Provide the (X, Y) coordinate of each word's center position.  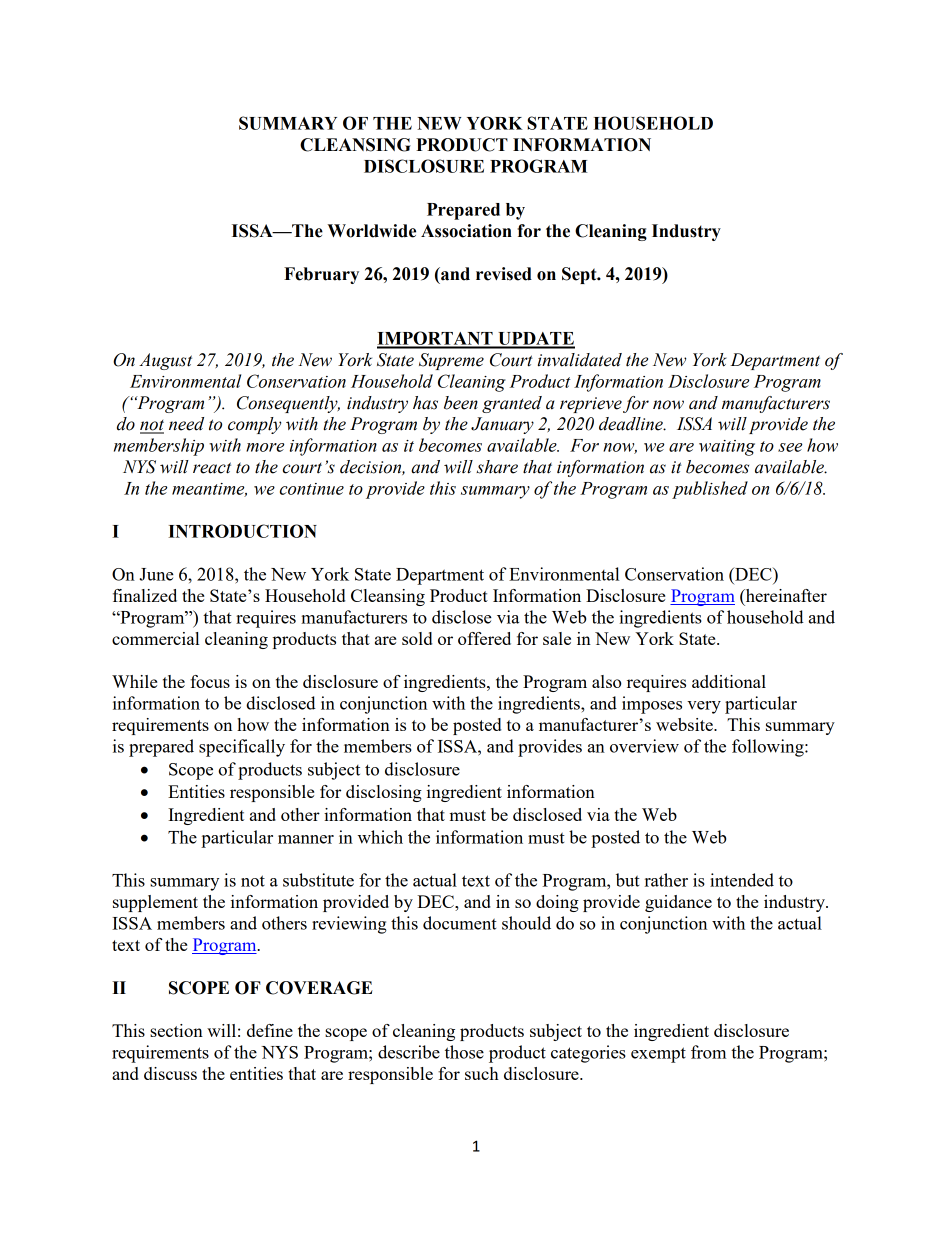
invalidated (580, 360)
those (464, 1052)
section (176, 1030)
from (708, 1052)
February (321, 275)
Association (466, 231)
